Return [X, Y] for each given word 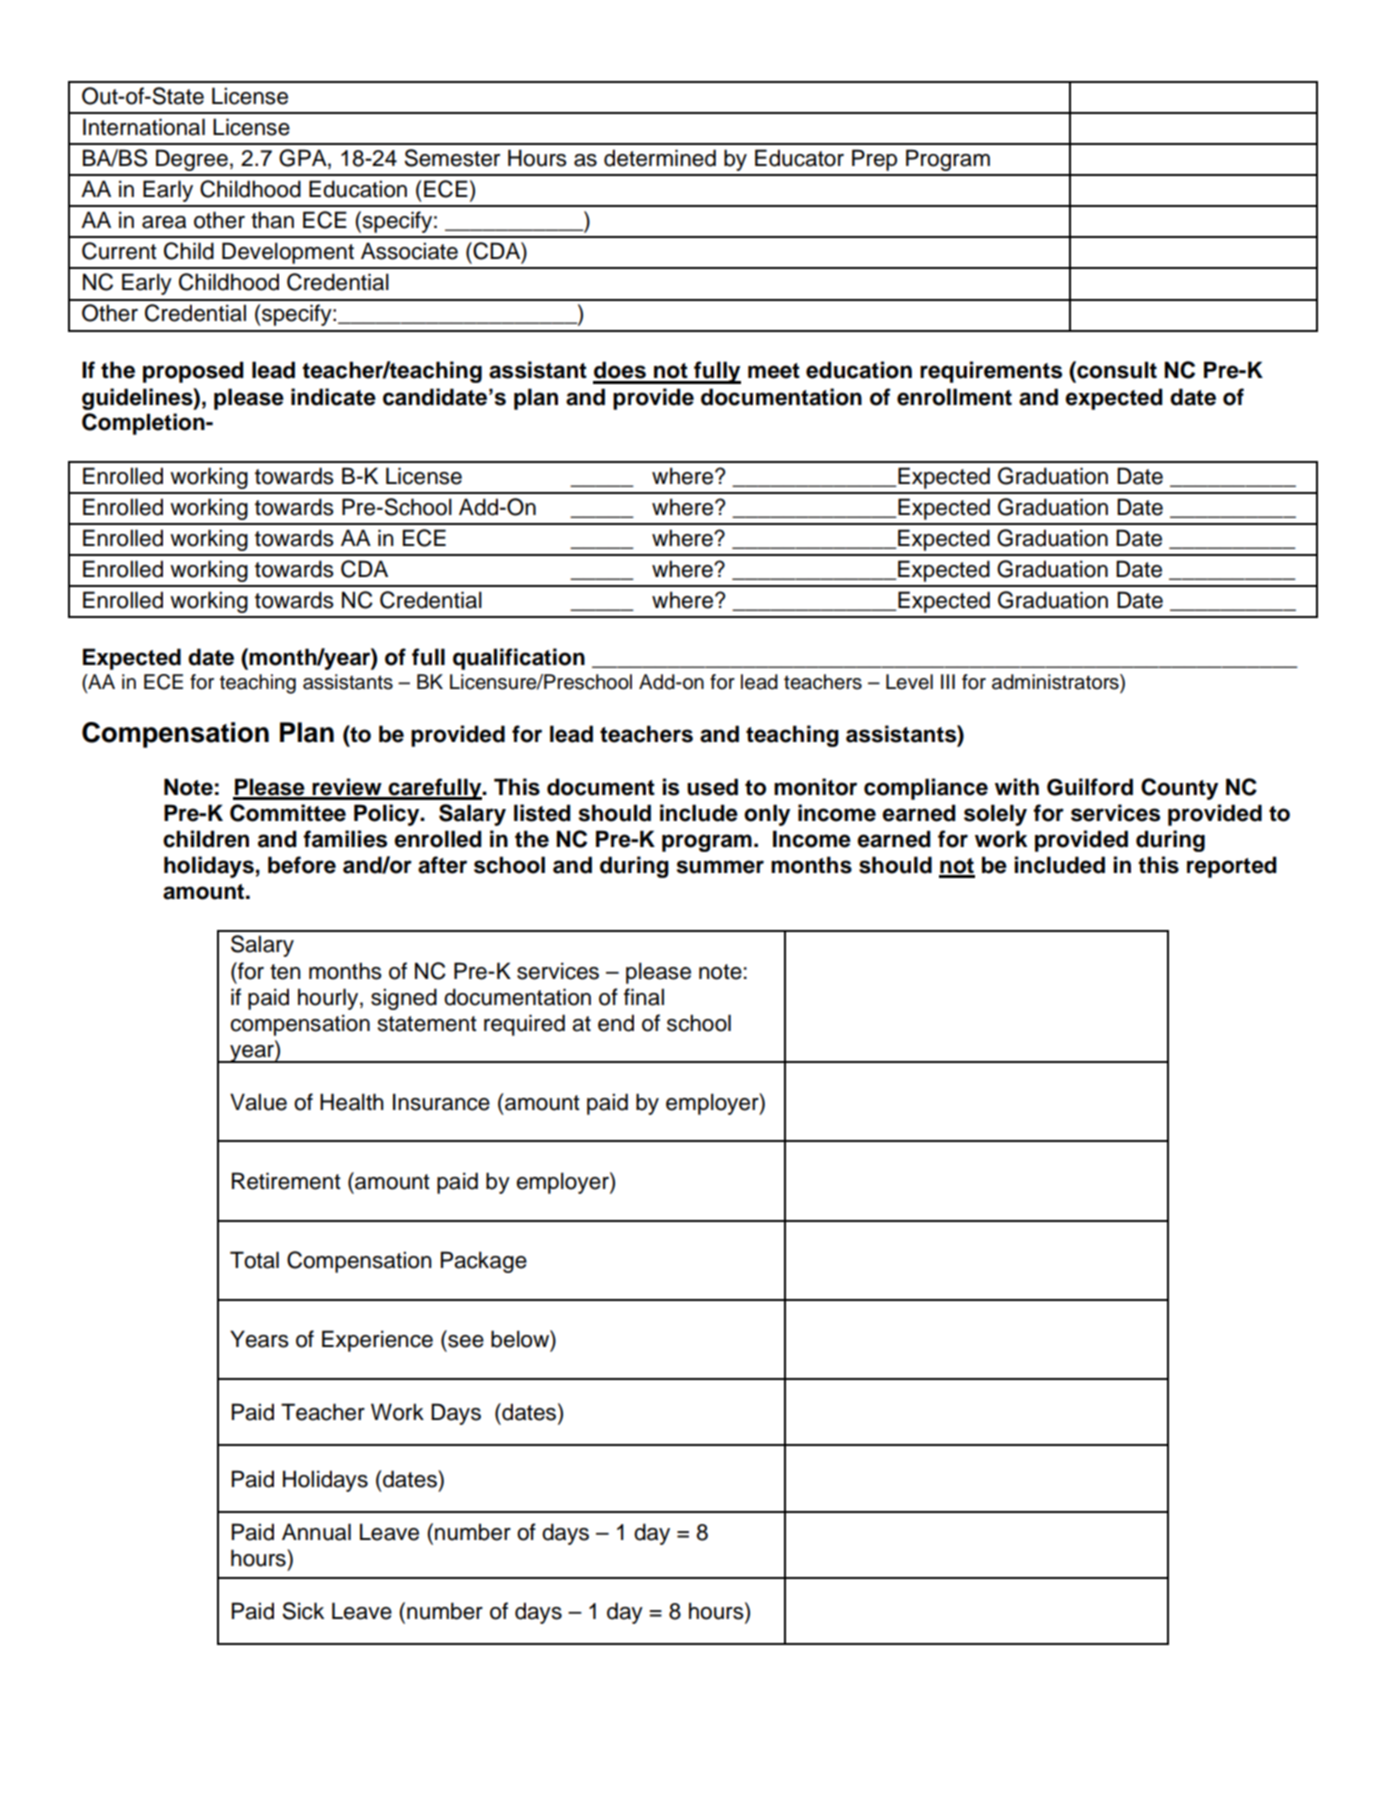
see [466, 1341]
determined [660, 158]
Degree [192, 160]
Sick [303, 1611]
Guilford [1090, 787]
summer [720, 867]
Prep [874, 160]
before [302, 865]
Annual [316, 1532]
